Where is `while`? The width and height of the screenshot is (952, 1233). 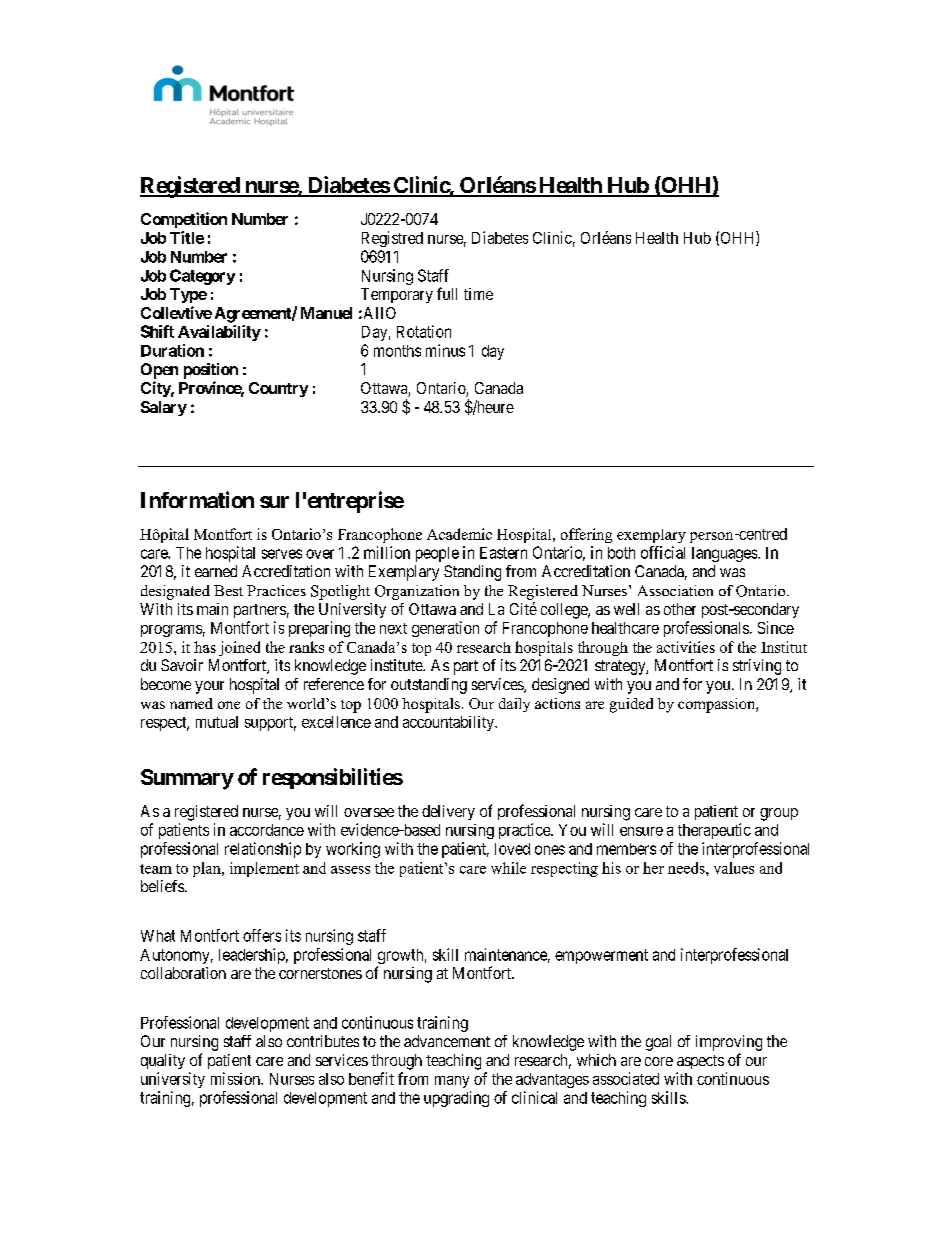 while is located at coordinates (508, 868).
